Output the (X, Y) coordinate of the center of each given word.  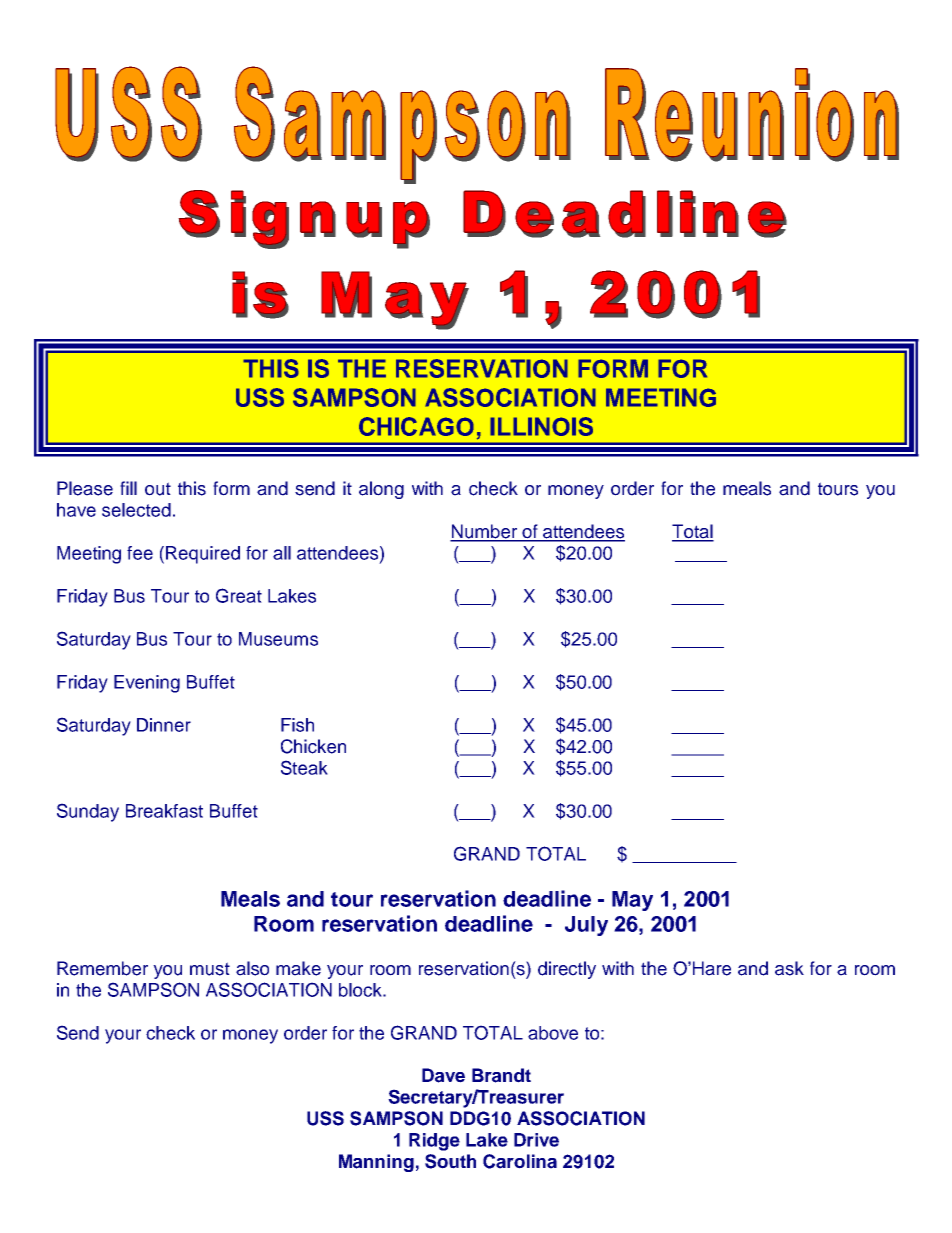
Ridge (434, 1142)
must (210, 969)
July (586, 926)
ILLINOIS (541, 426)
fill (128, 488)
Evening (147, 684)
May (632, 901)
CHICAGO (416, 426)
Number (484, 532)
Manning (376, 1163)
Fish (297, 725)
